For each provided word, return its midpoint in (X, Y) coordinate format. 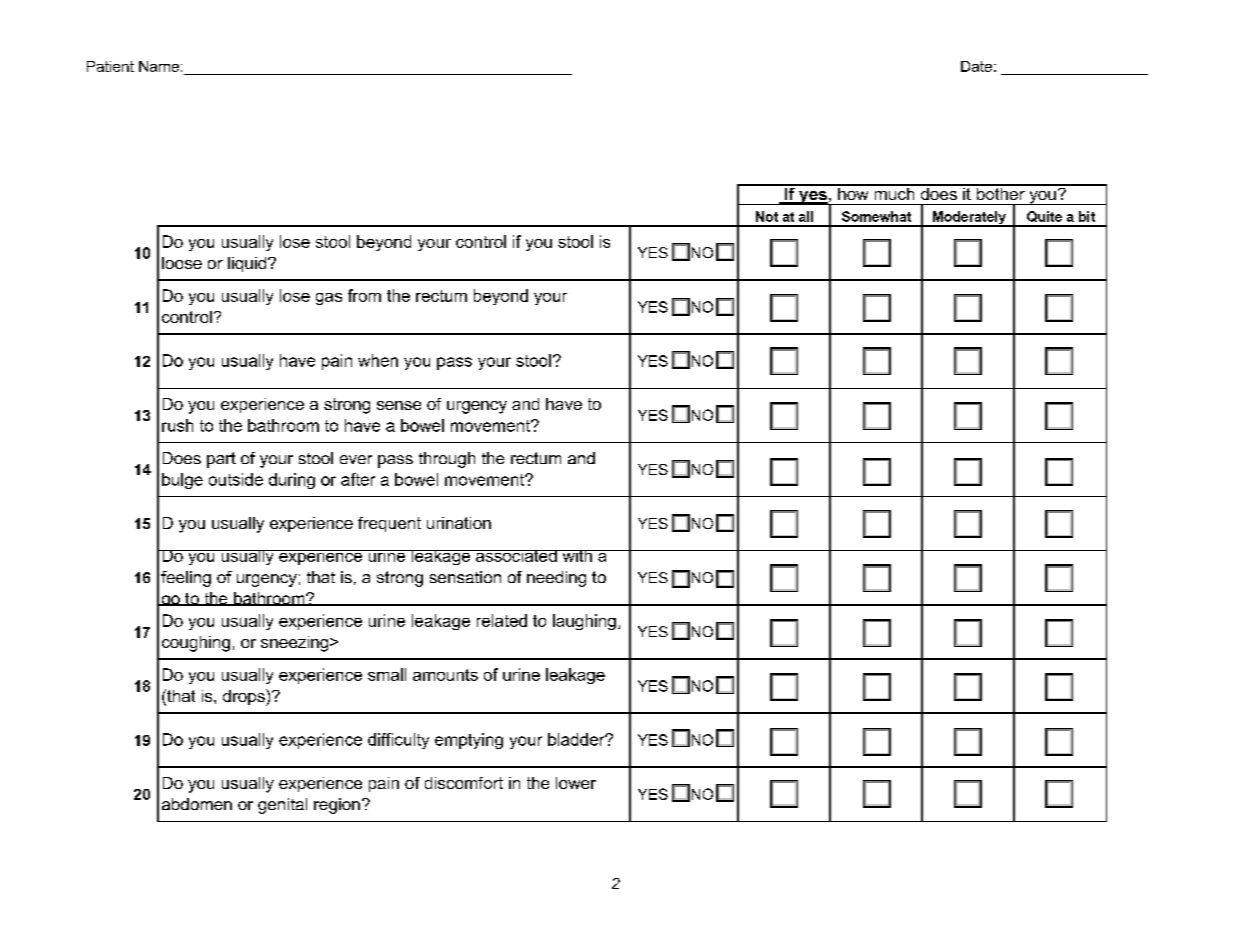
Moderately (969, 219)
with (577, 556)
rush (177, 425)
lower (576, 783)
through (447, 460)
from (364, 295)
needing (556, 579)
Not (767, 216)
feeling (186, 579)
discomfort (464, 783)
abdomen (197, 804)
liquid (247, 264)
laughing (584, 622)
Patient (110, 66)
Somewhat (876, 216)
